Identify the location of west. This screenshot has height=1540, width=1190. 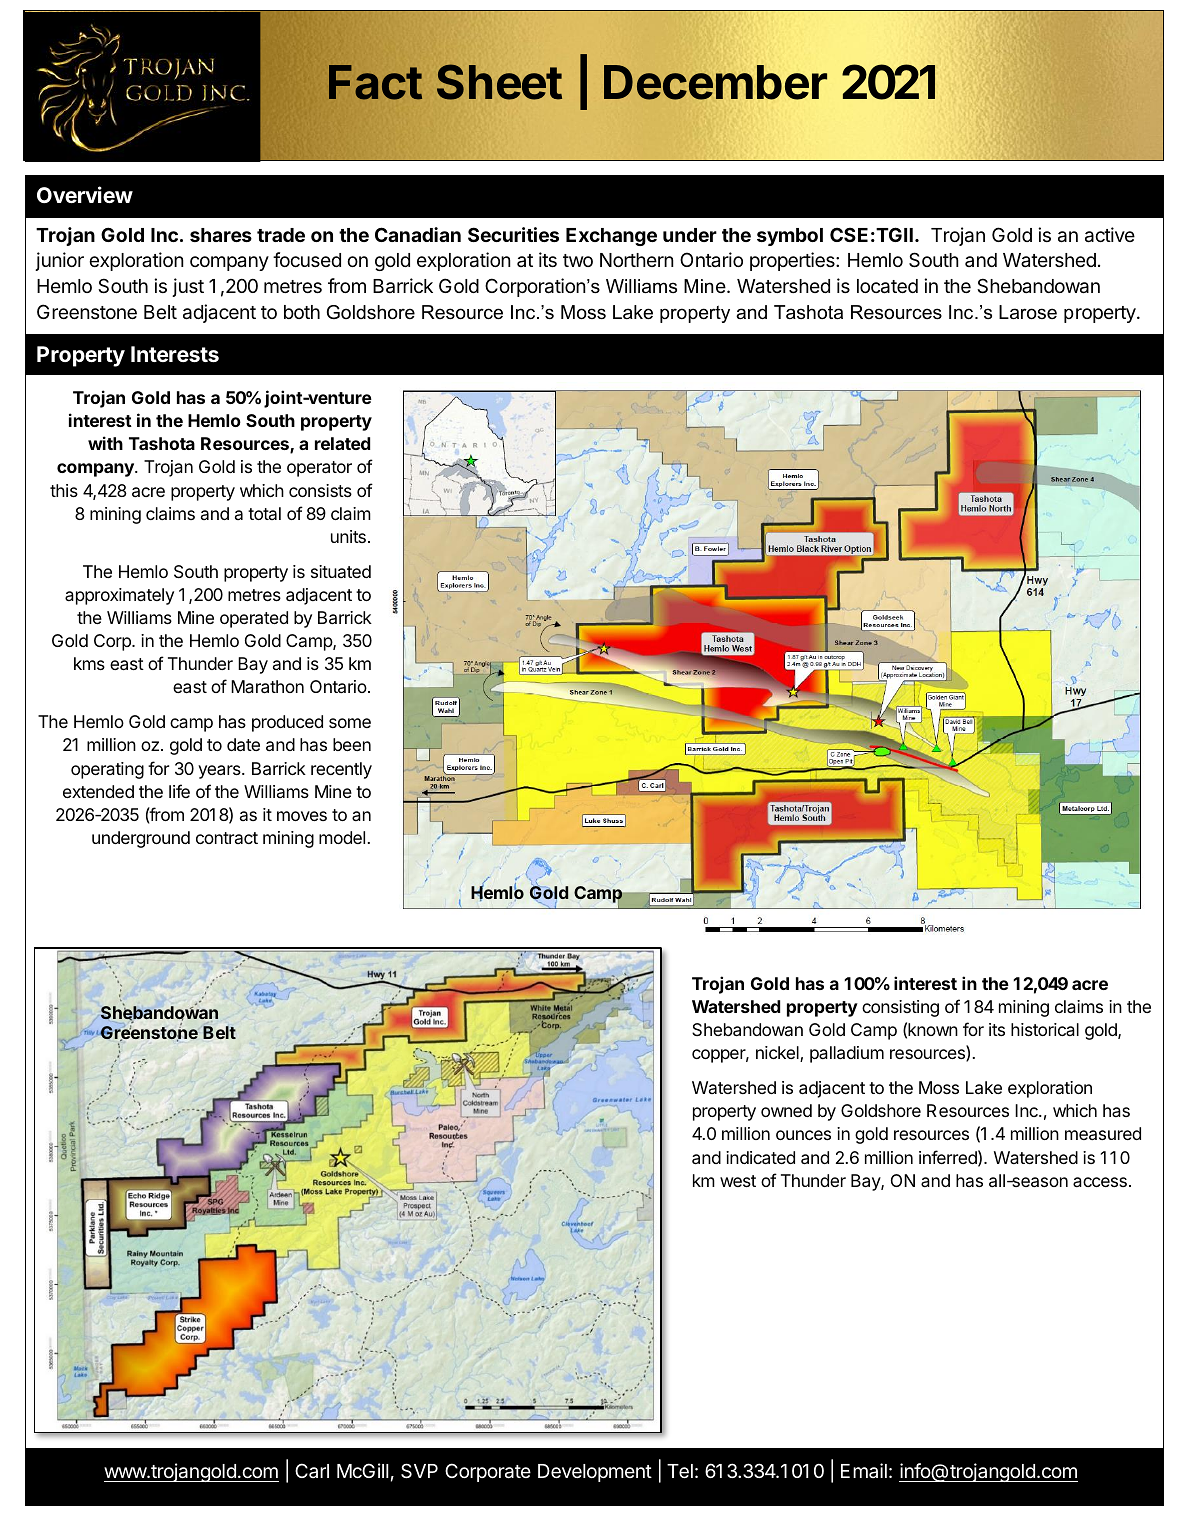
(738, 1181).
